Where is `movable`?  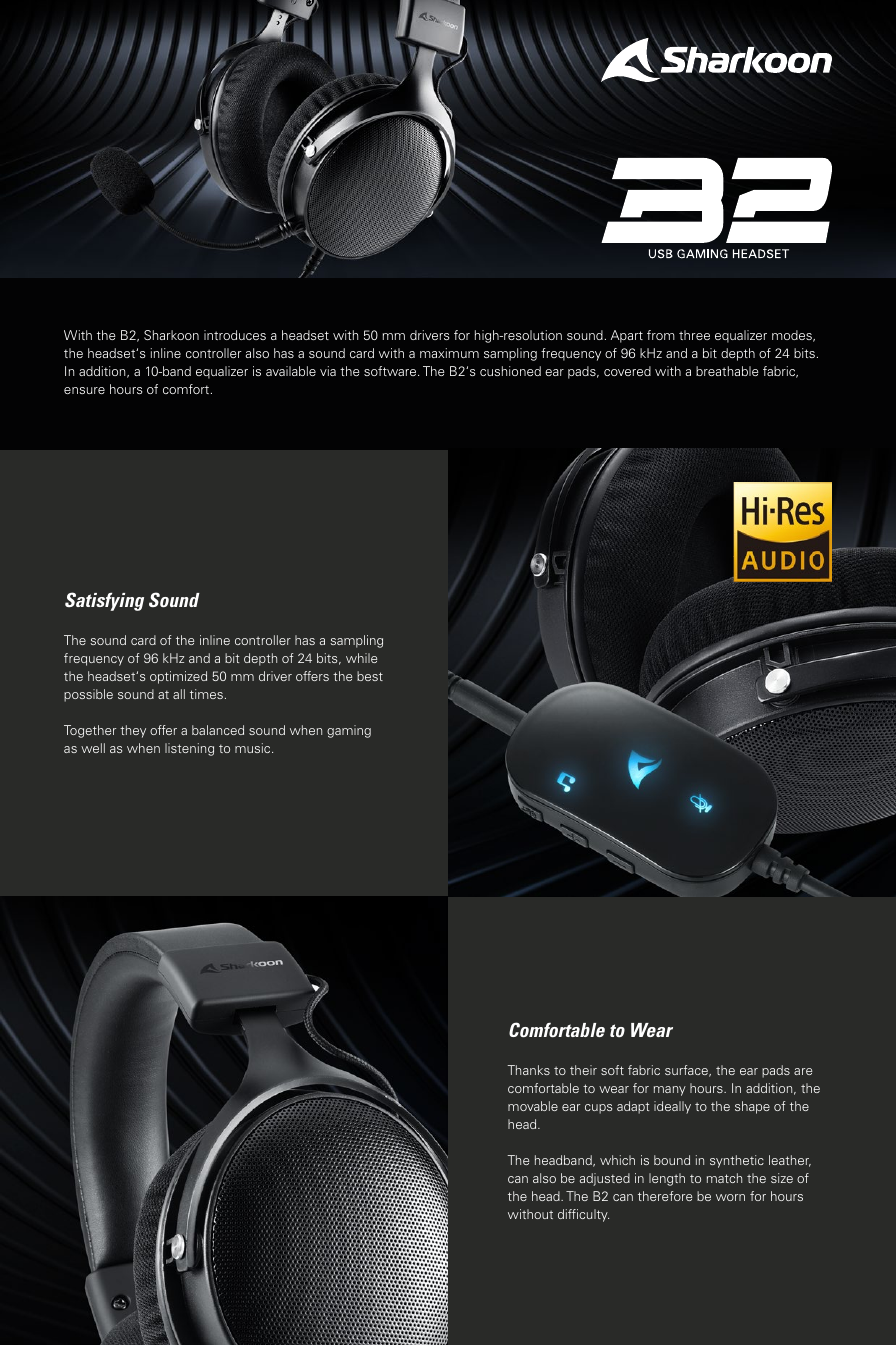
movable is located at coordinates (533, 1106).
